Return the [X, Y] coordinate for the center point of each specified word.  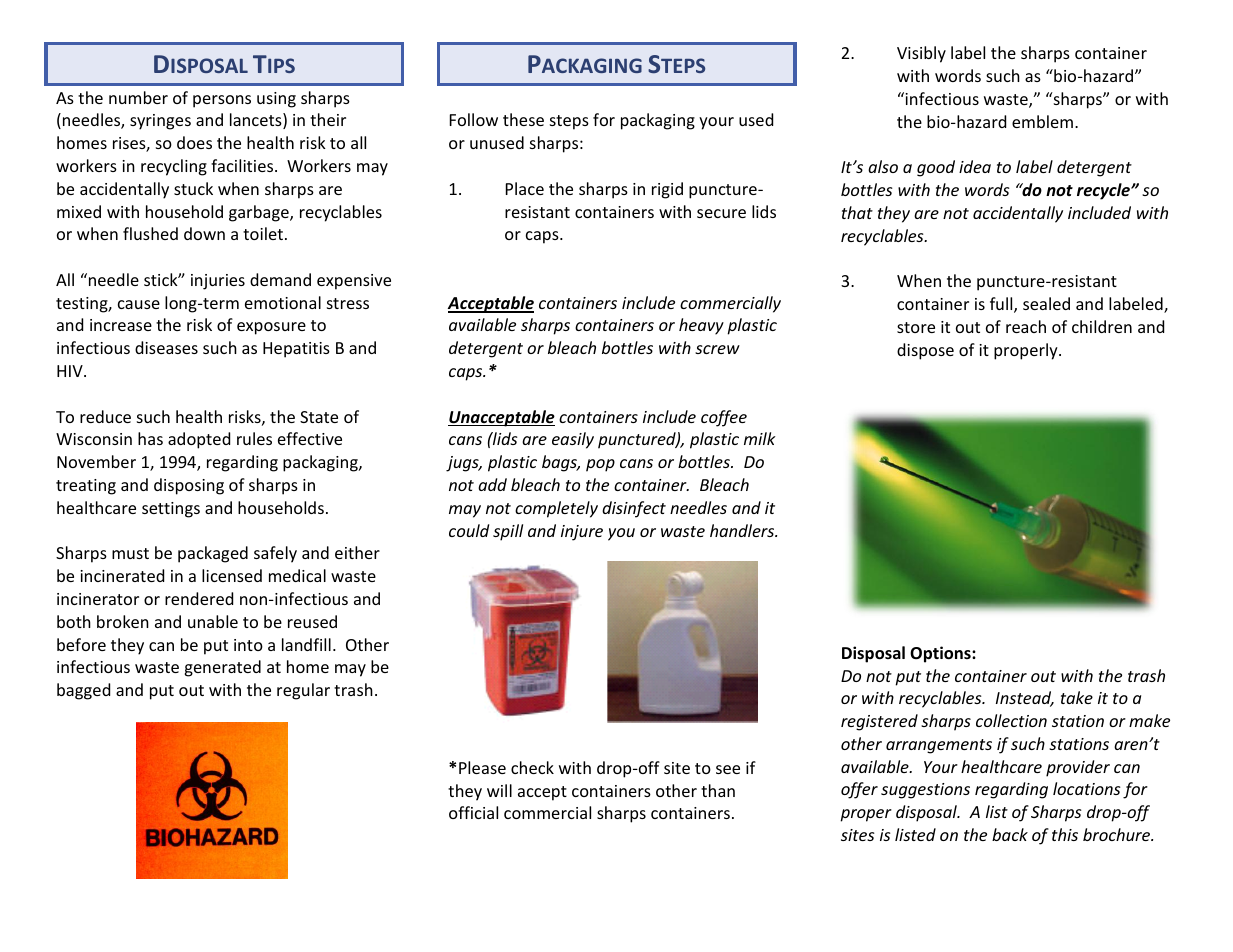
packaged [213, 554]
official [473, 812]
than [718, 790]
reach [1026, 326]
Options [941, 654]
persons [222, 101]
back [1010, 834]
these [523, 119]
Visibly [921, 54]
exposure [271, 328]
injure [582, 533]
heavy [701, 326]
